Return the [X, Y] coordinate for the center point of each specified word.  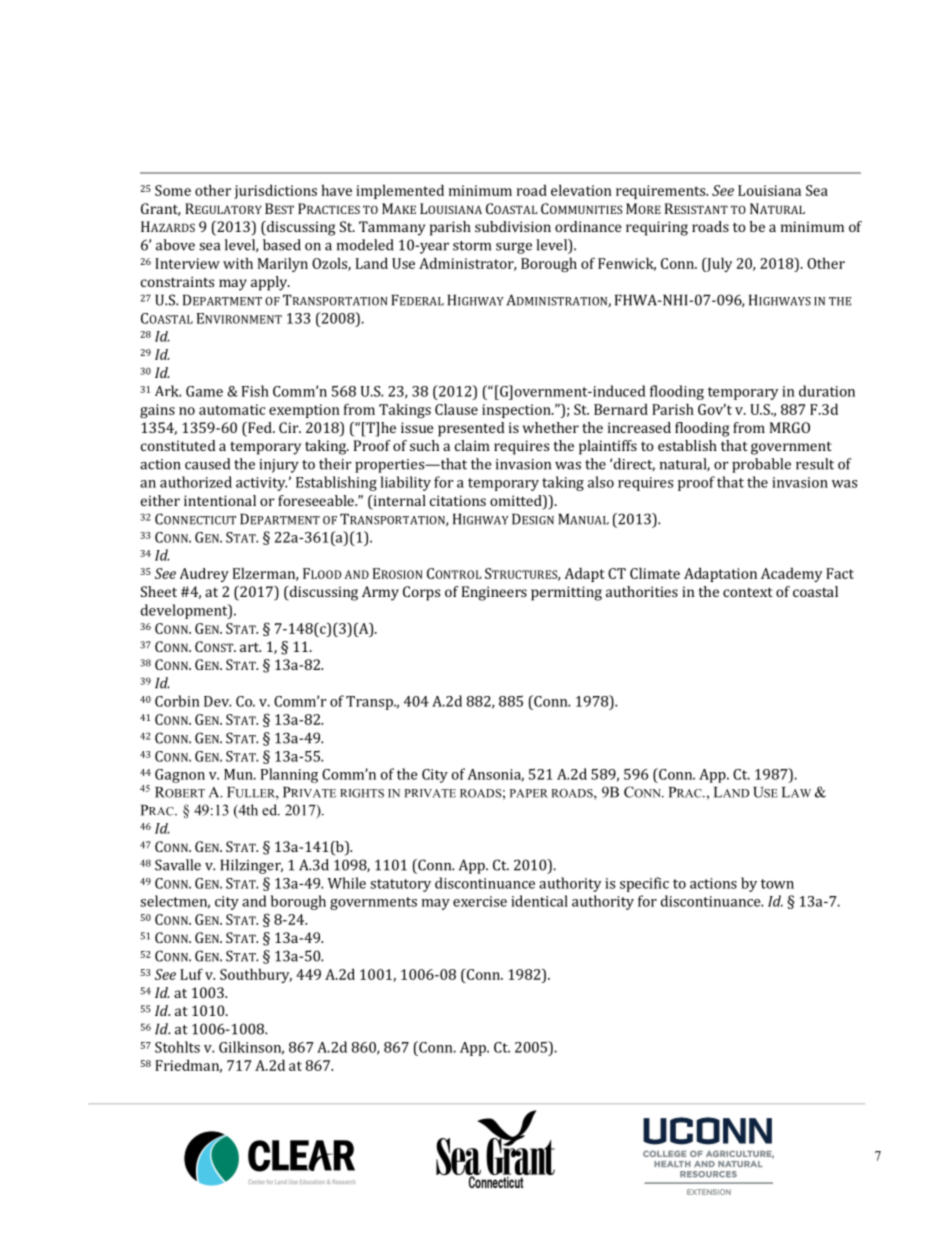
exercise [480, 901]
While [347, 883]
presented [471, 429]
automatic [232, 409]
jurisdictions [275, 191]
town [777, 884]
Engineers [494, 593]
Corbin [177, 701]
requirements [662, 192]
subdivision [513, 226]
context [748, 592]
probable [761, 465]
